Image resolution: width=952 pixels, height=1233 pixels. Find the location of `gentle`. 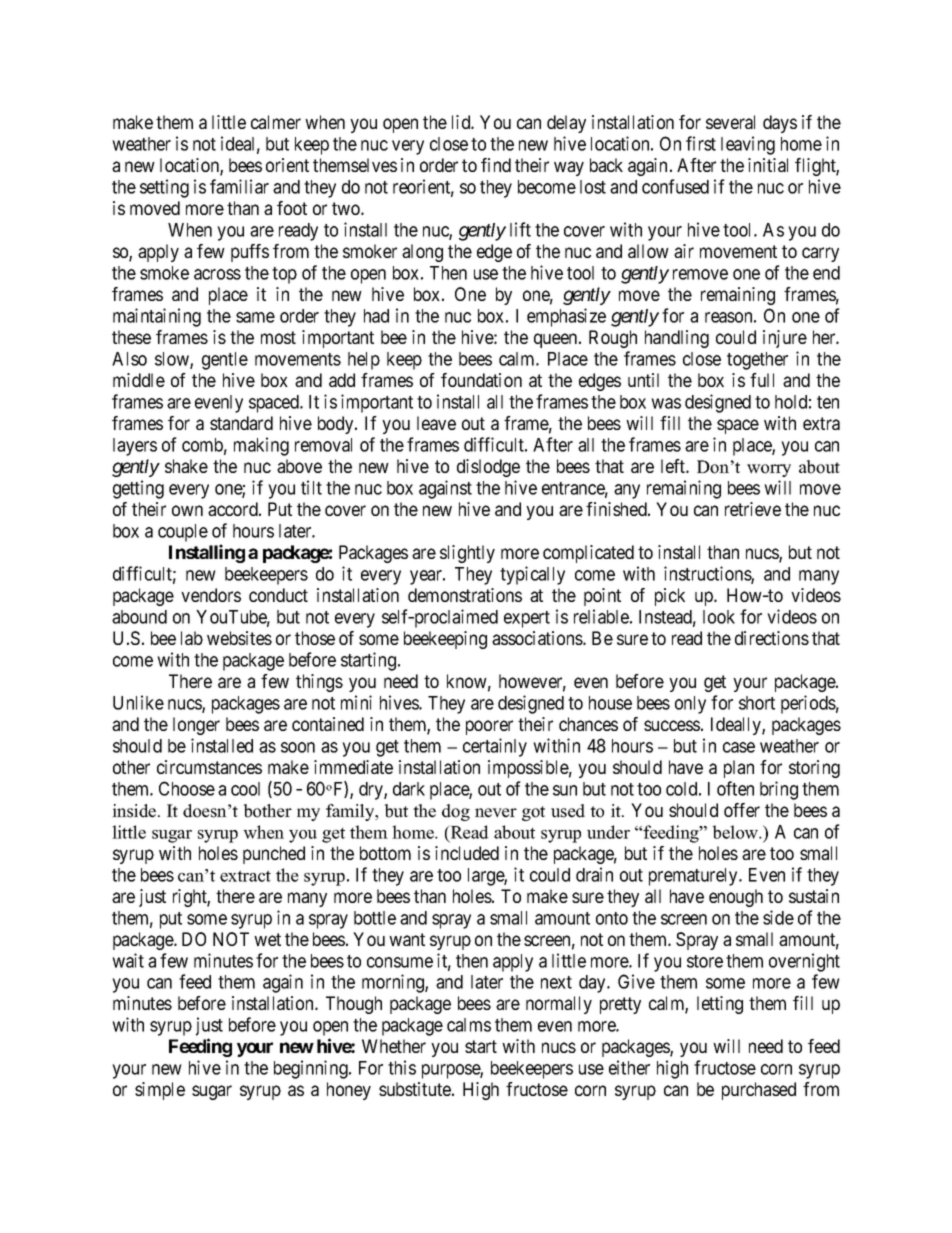

gentle is located at coordinates (225, 361).
